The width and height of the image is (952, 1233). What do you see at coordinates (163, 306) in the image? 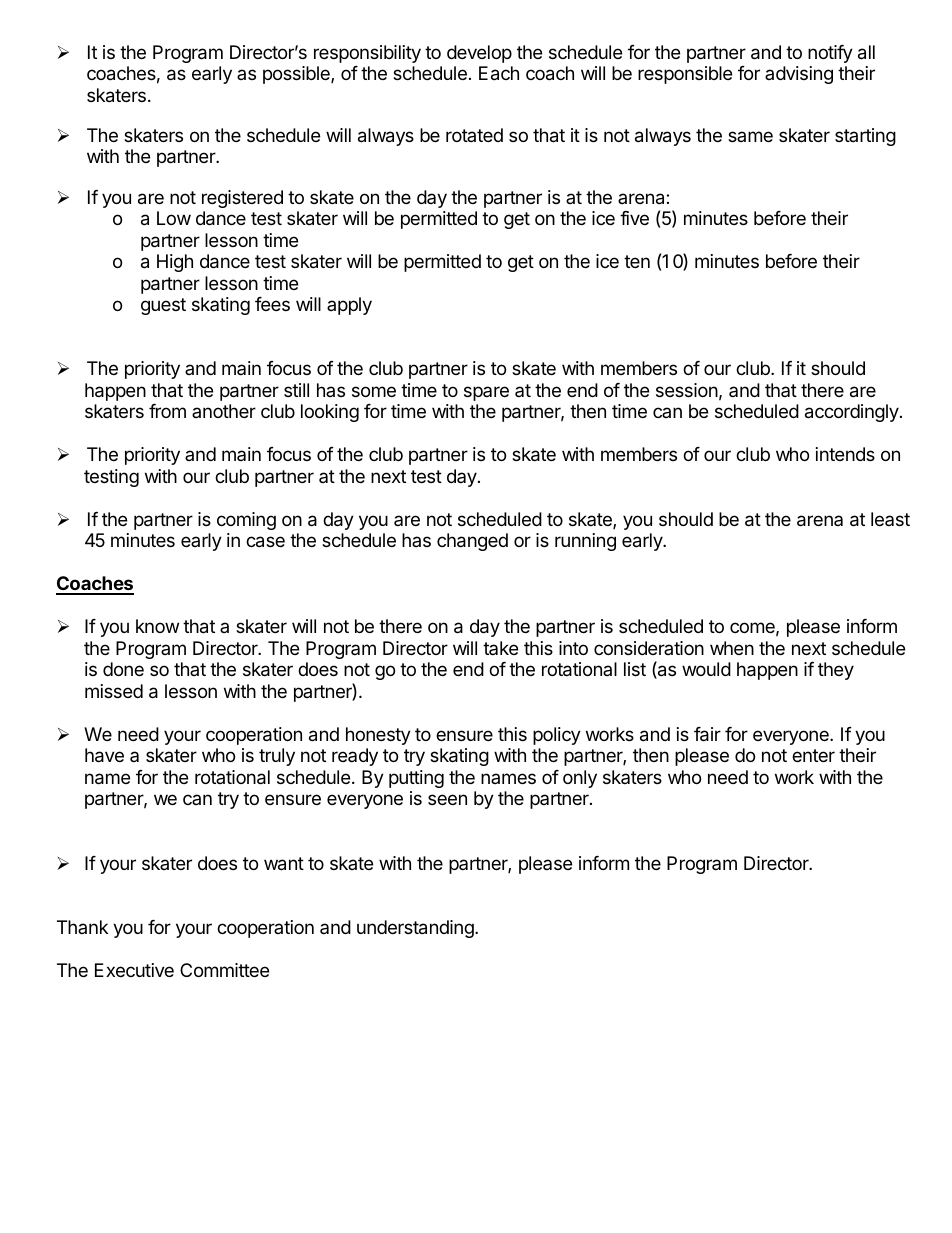
I see `guest` at bounding box center [163, 306].
